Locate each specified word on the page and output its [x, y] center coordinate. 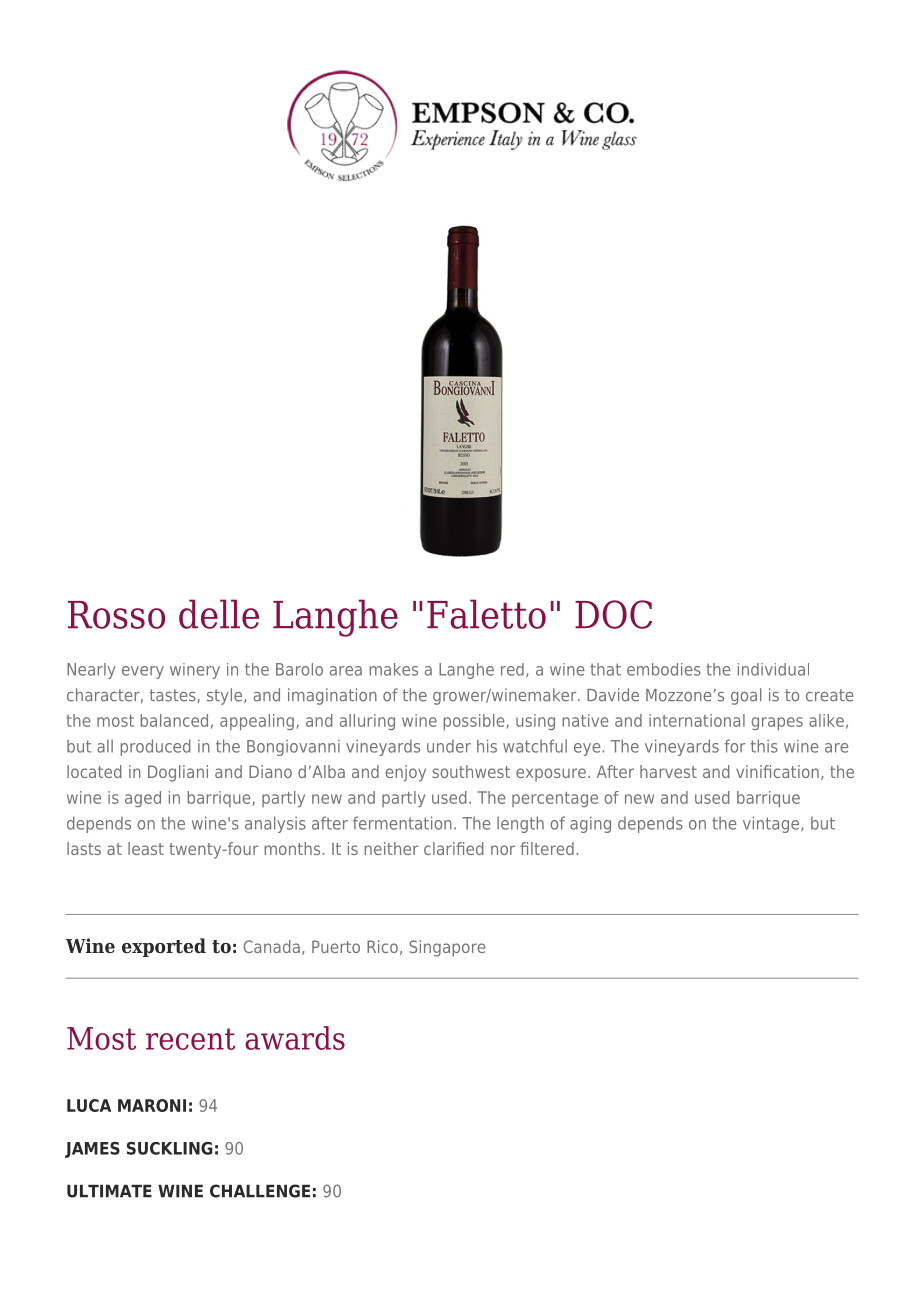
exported [164, 947]
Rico [382, 946]
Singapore [447, 948]
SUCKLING [170, 1148]
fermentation [402, 823]
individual [773, 669]
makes [393, 669]
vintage [772, 824]
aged [143, 799]
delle [219, 614]
